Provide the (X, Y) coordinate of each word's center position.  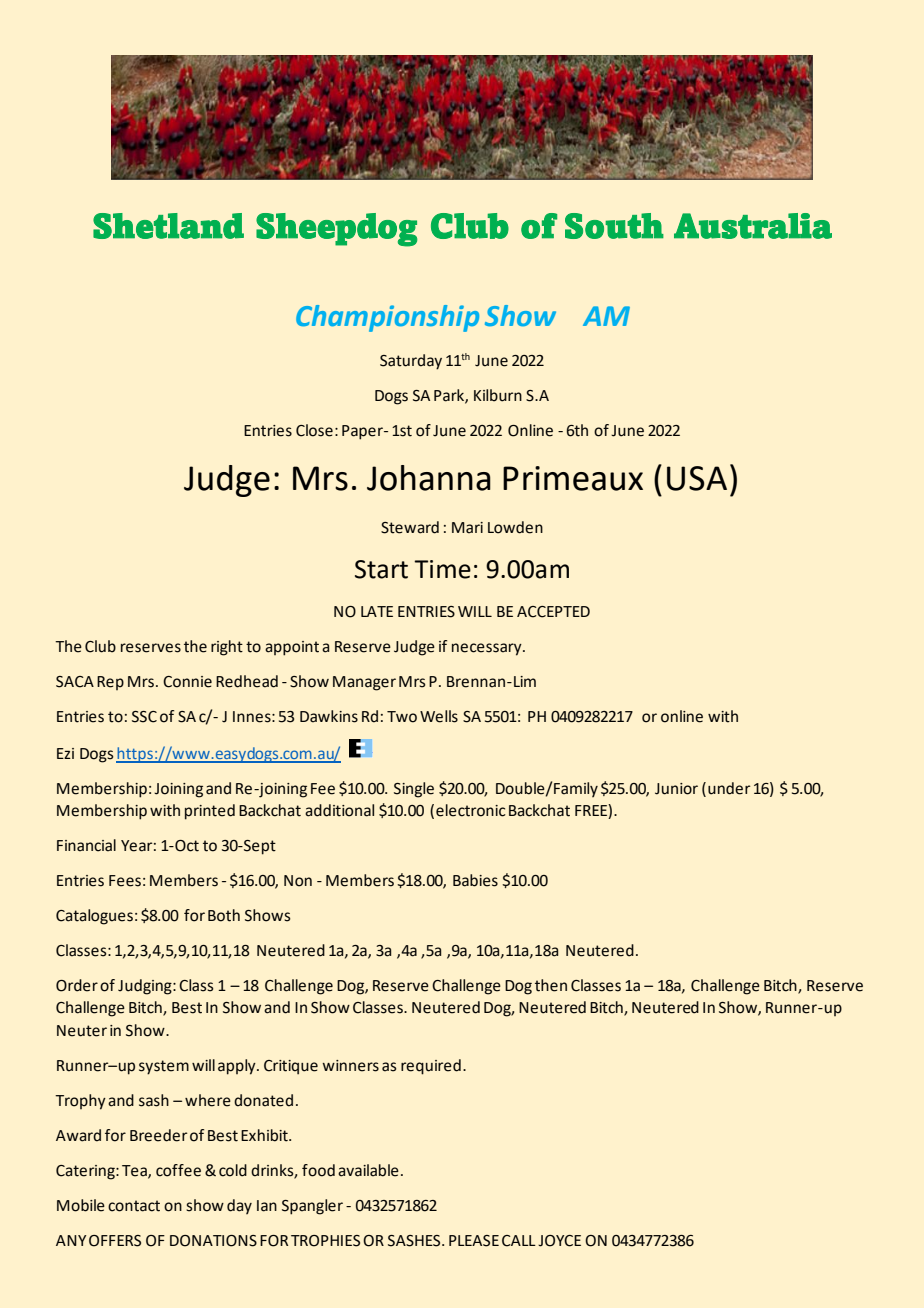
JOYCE (559, 1241)
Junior (676, 789)
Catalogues (94, 917)
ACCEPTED (553, 612)
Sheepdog (337, 230)
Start (381, 569)
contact (134, 1206)
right (227, 648)
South (614, 226)
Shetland (168, 226)
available (368, 1170)
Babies (475, 880)
